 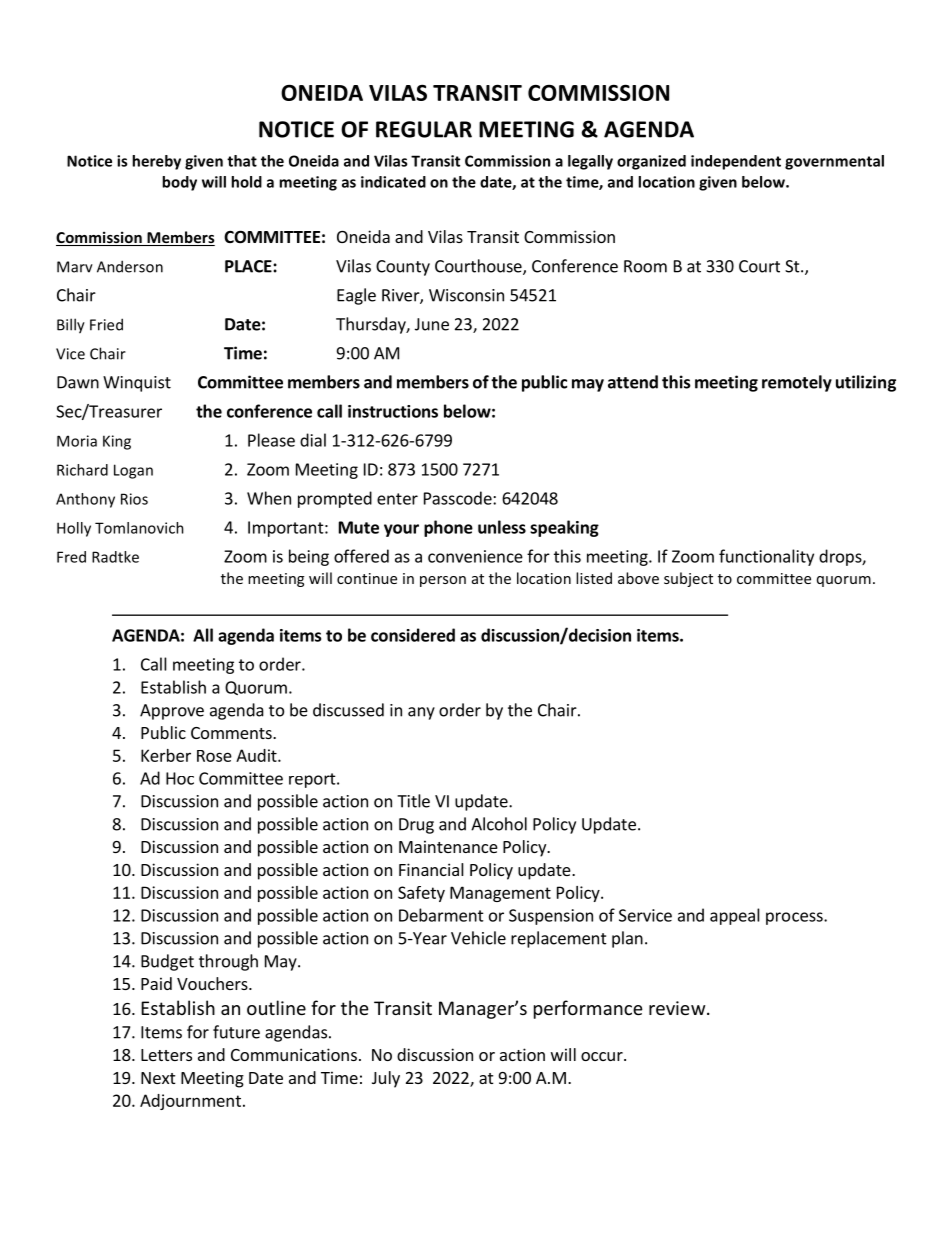 What do you see at coordinates (158, 1078) in the screenshot?
I see `Next` at bounding box center [158, 1078].
